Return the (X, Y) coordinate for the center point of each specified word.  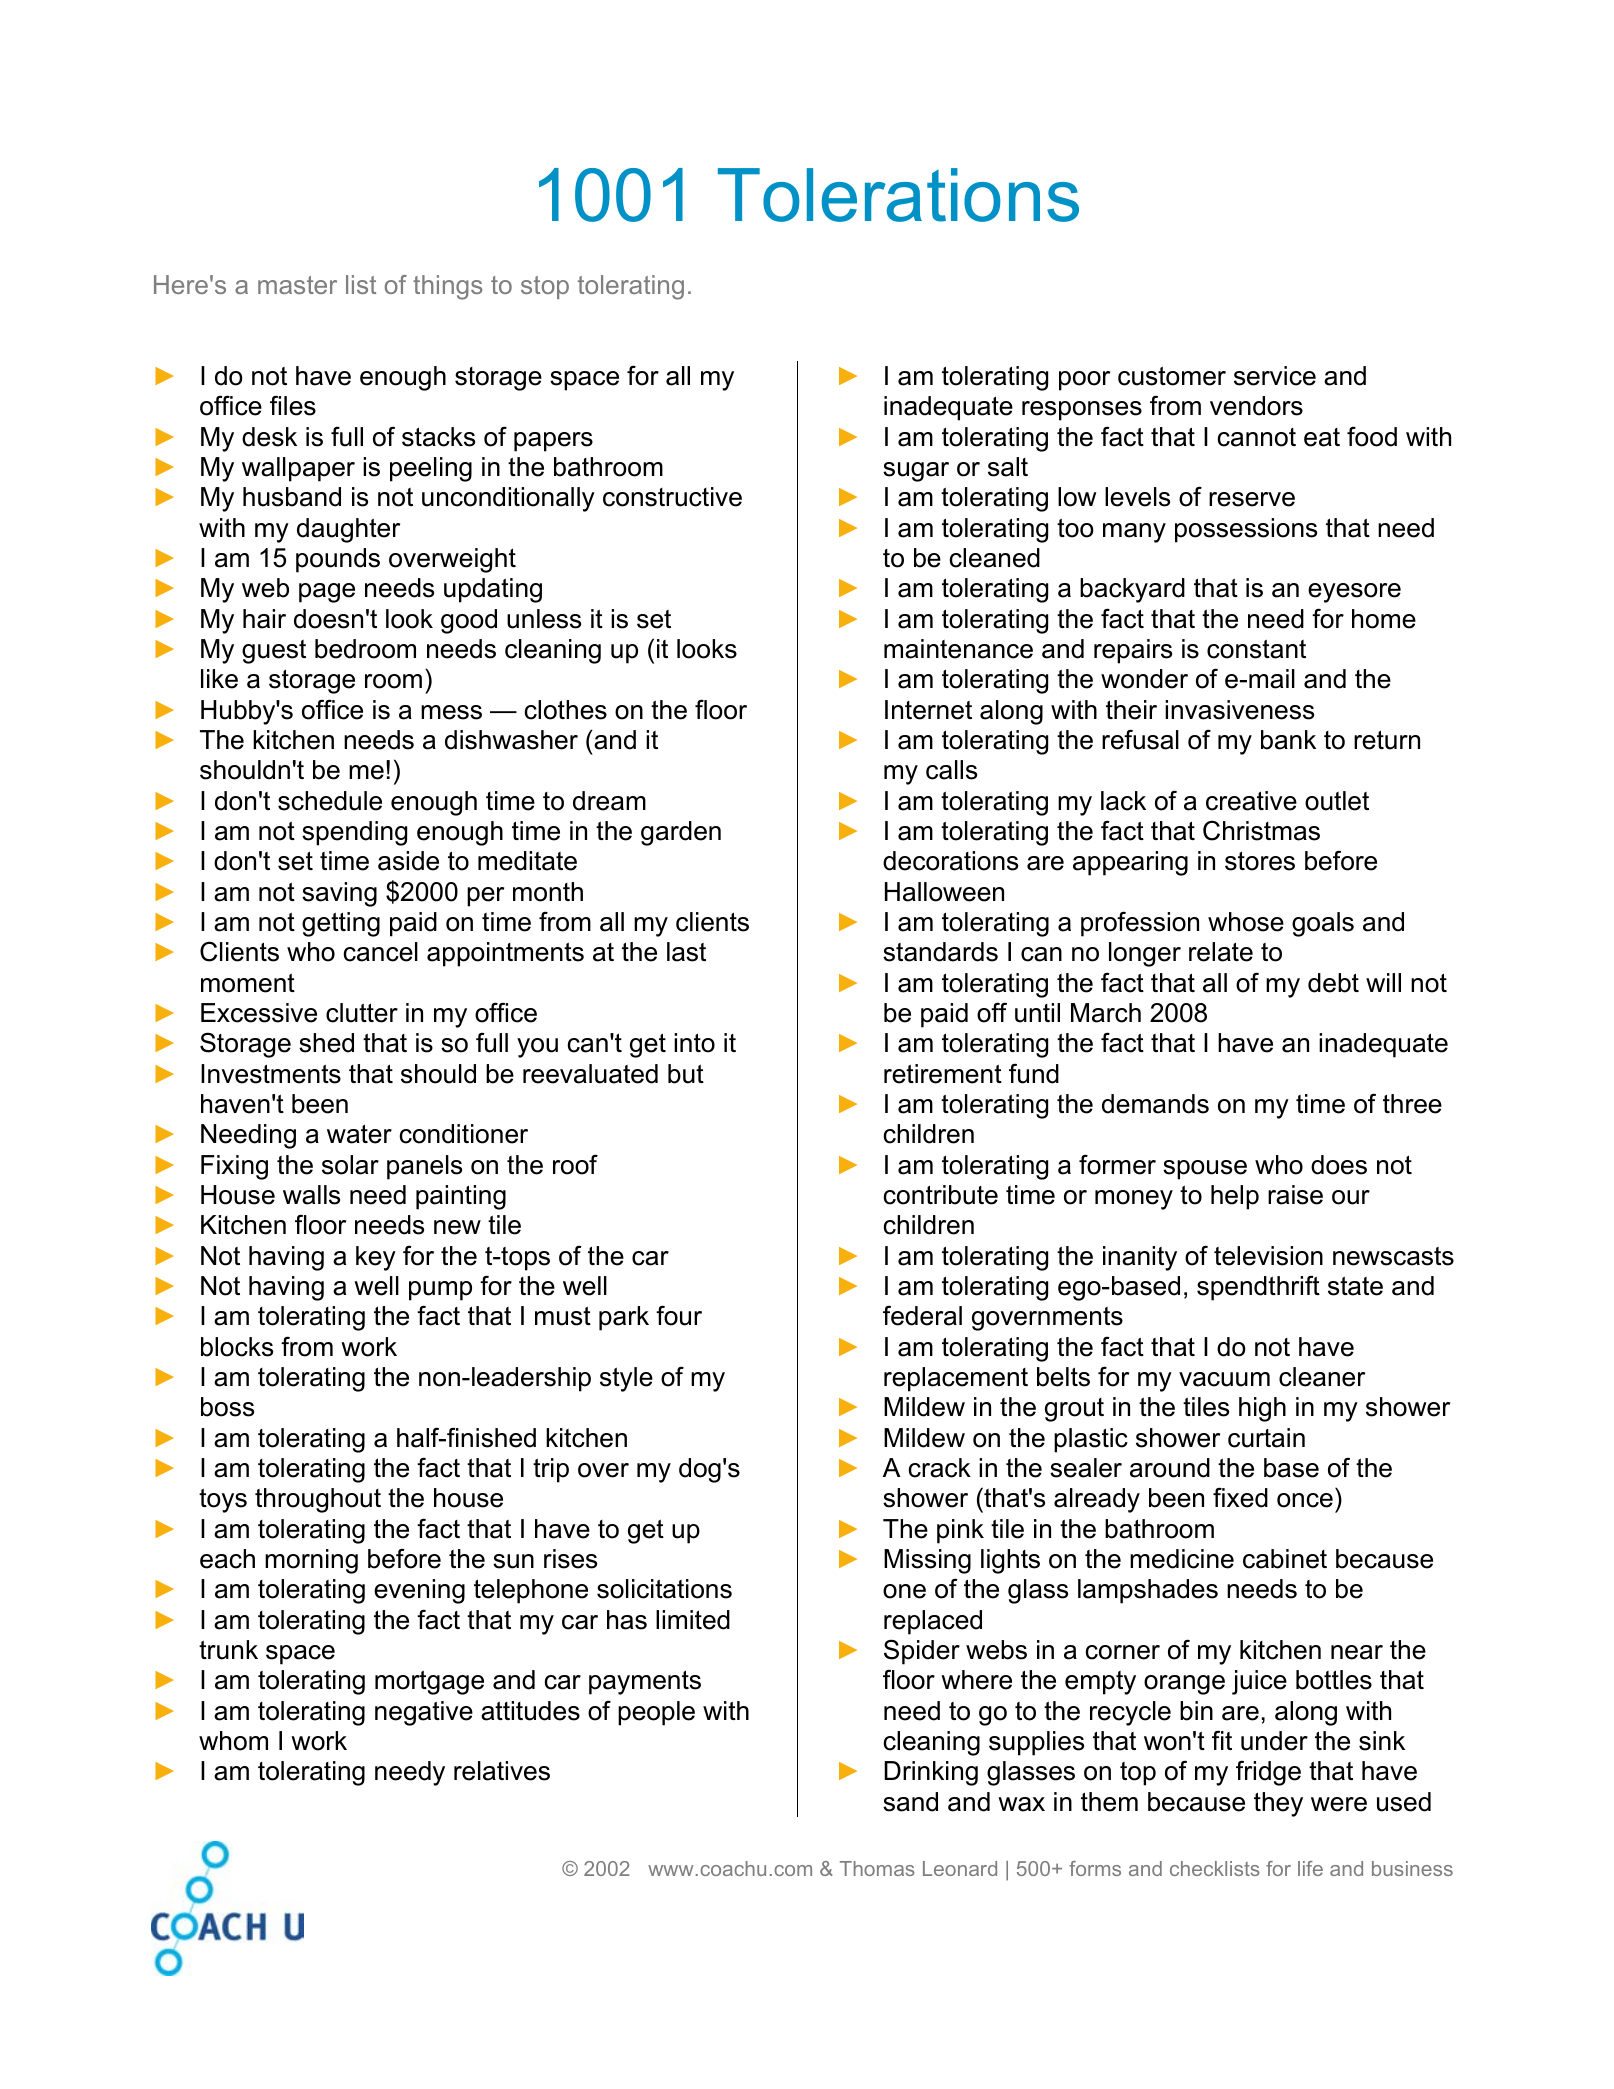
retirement (943, 1074)
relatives (502, 1771)
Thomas (877, 1868)
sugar (916, 472)
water (359, 1134)
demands (1155, 1104)
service (1275, 376)
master (297, 285)
